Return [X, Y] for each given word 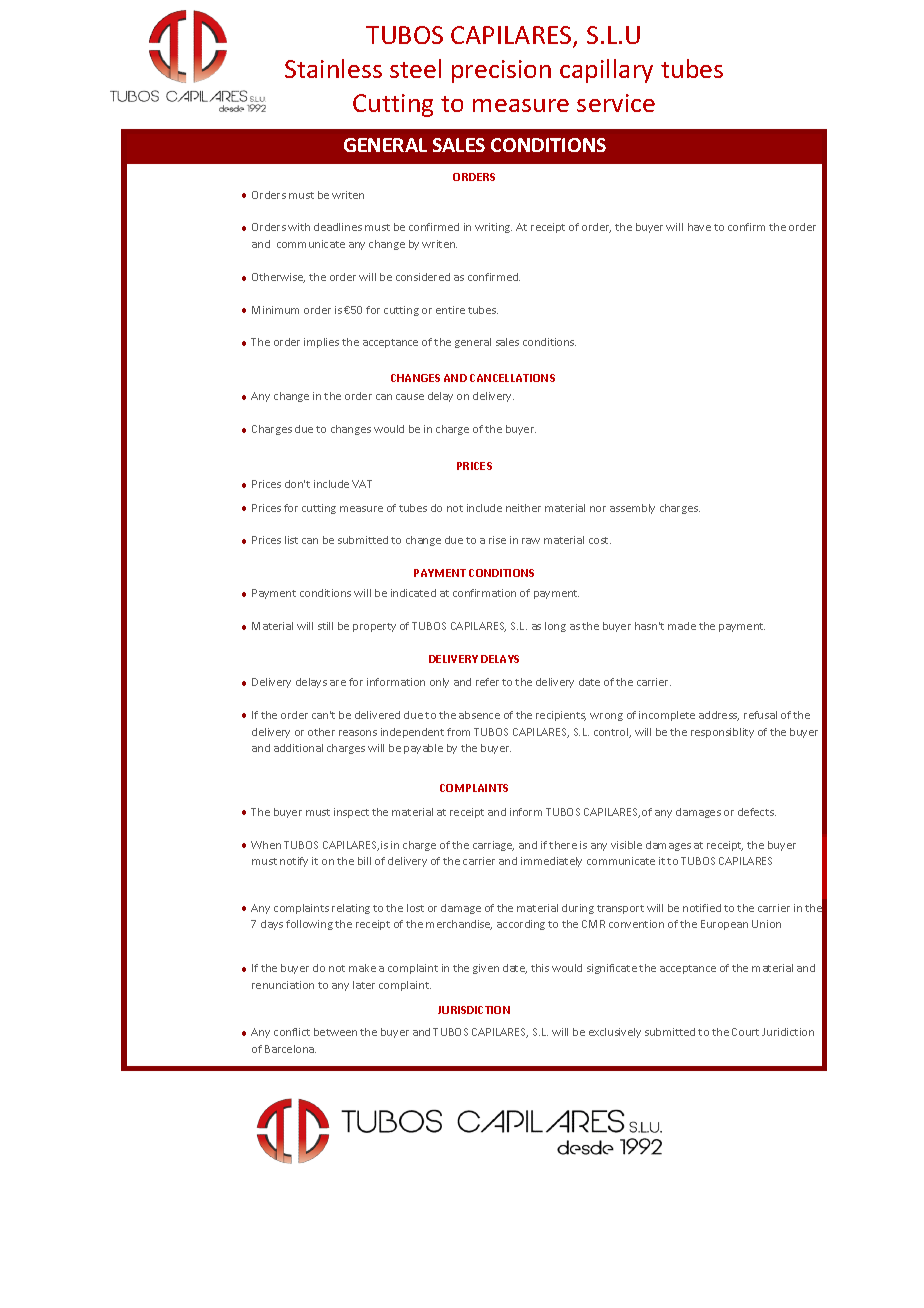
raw [531, 541]
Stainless [333, 68]
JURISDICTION [474, 1010]
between [335, 1032]
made [682, 626]
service [616, 103]
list [291, 540]
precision [501, 71]
